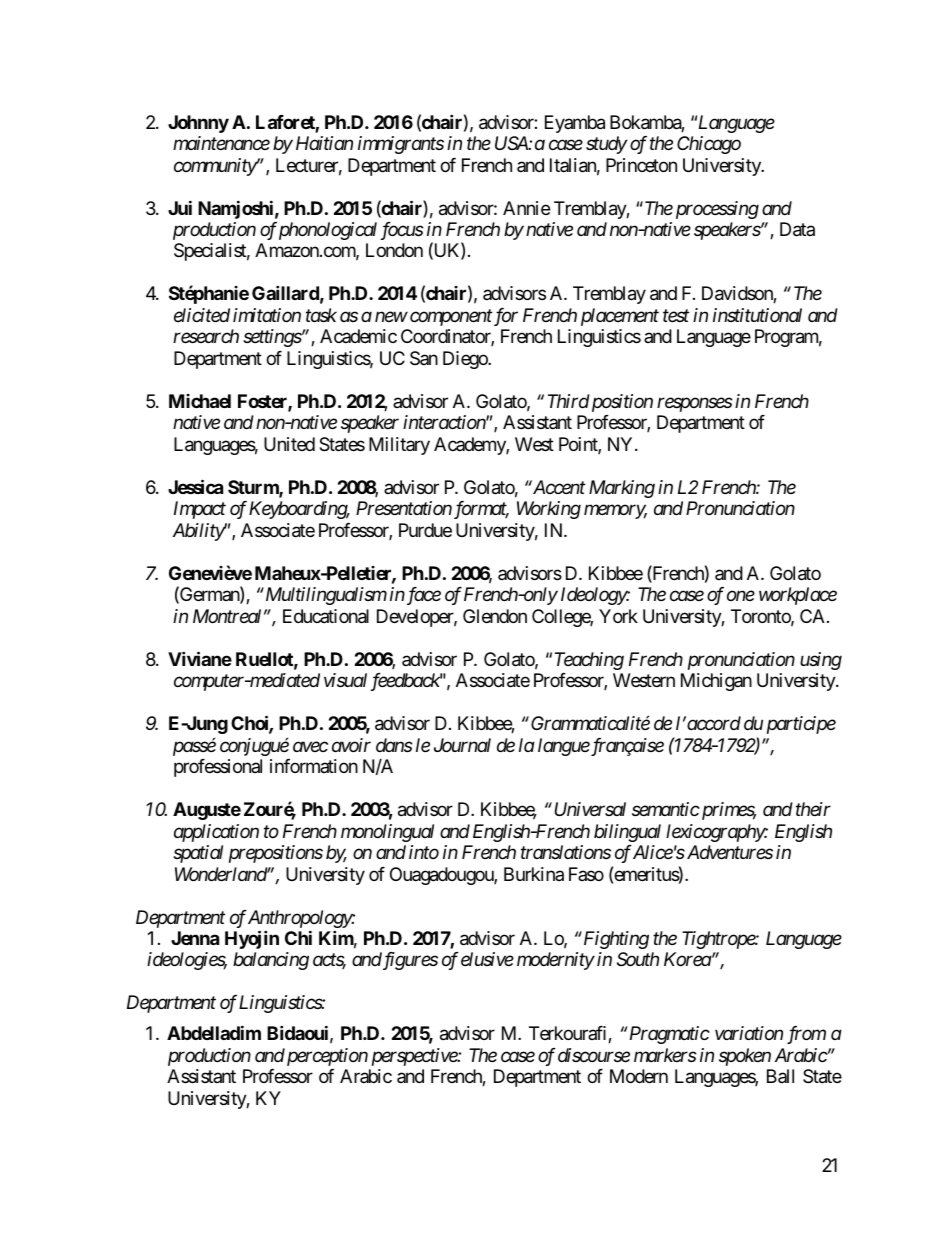 This page has height=1233, width=952. Describe the element at coordinates (526, 208) in the page. I see `Annie` at that location.
